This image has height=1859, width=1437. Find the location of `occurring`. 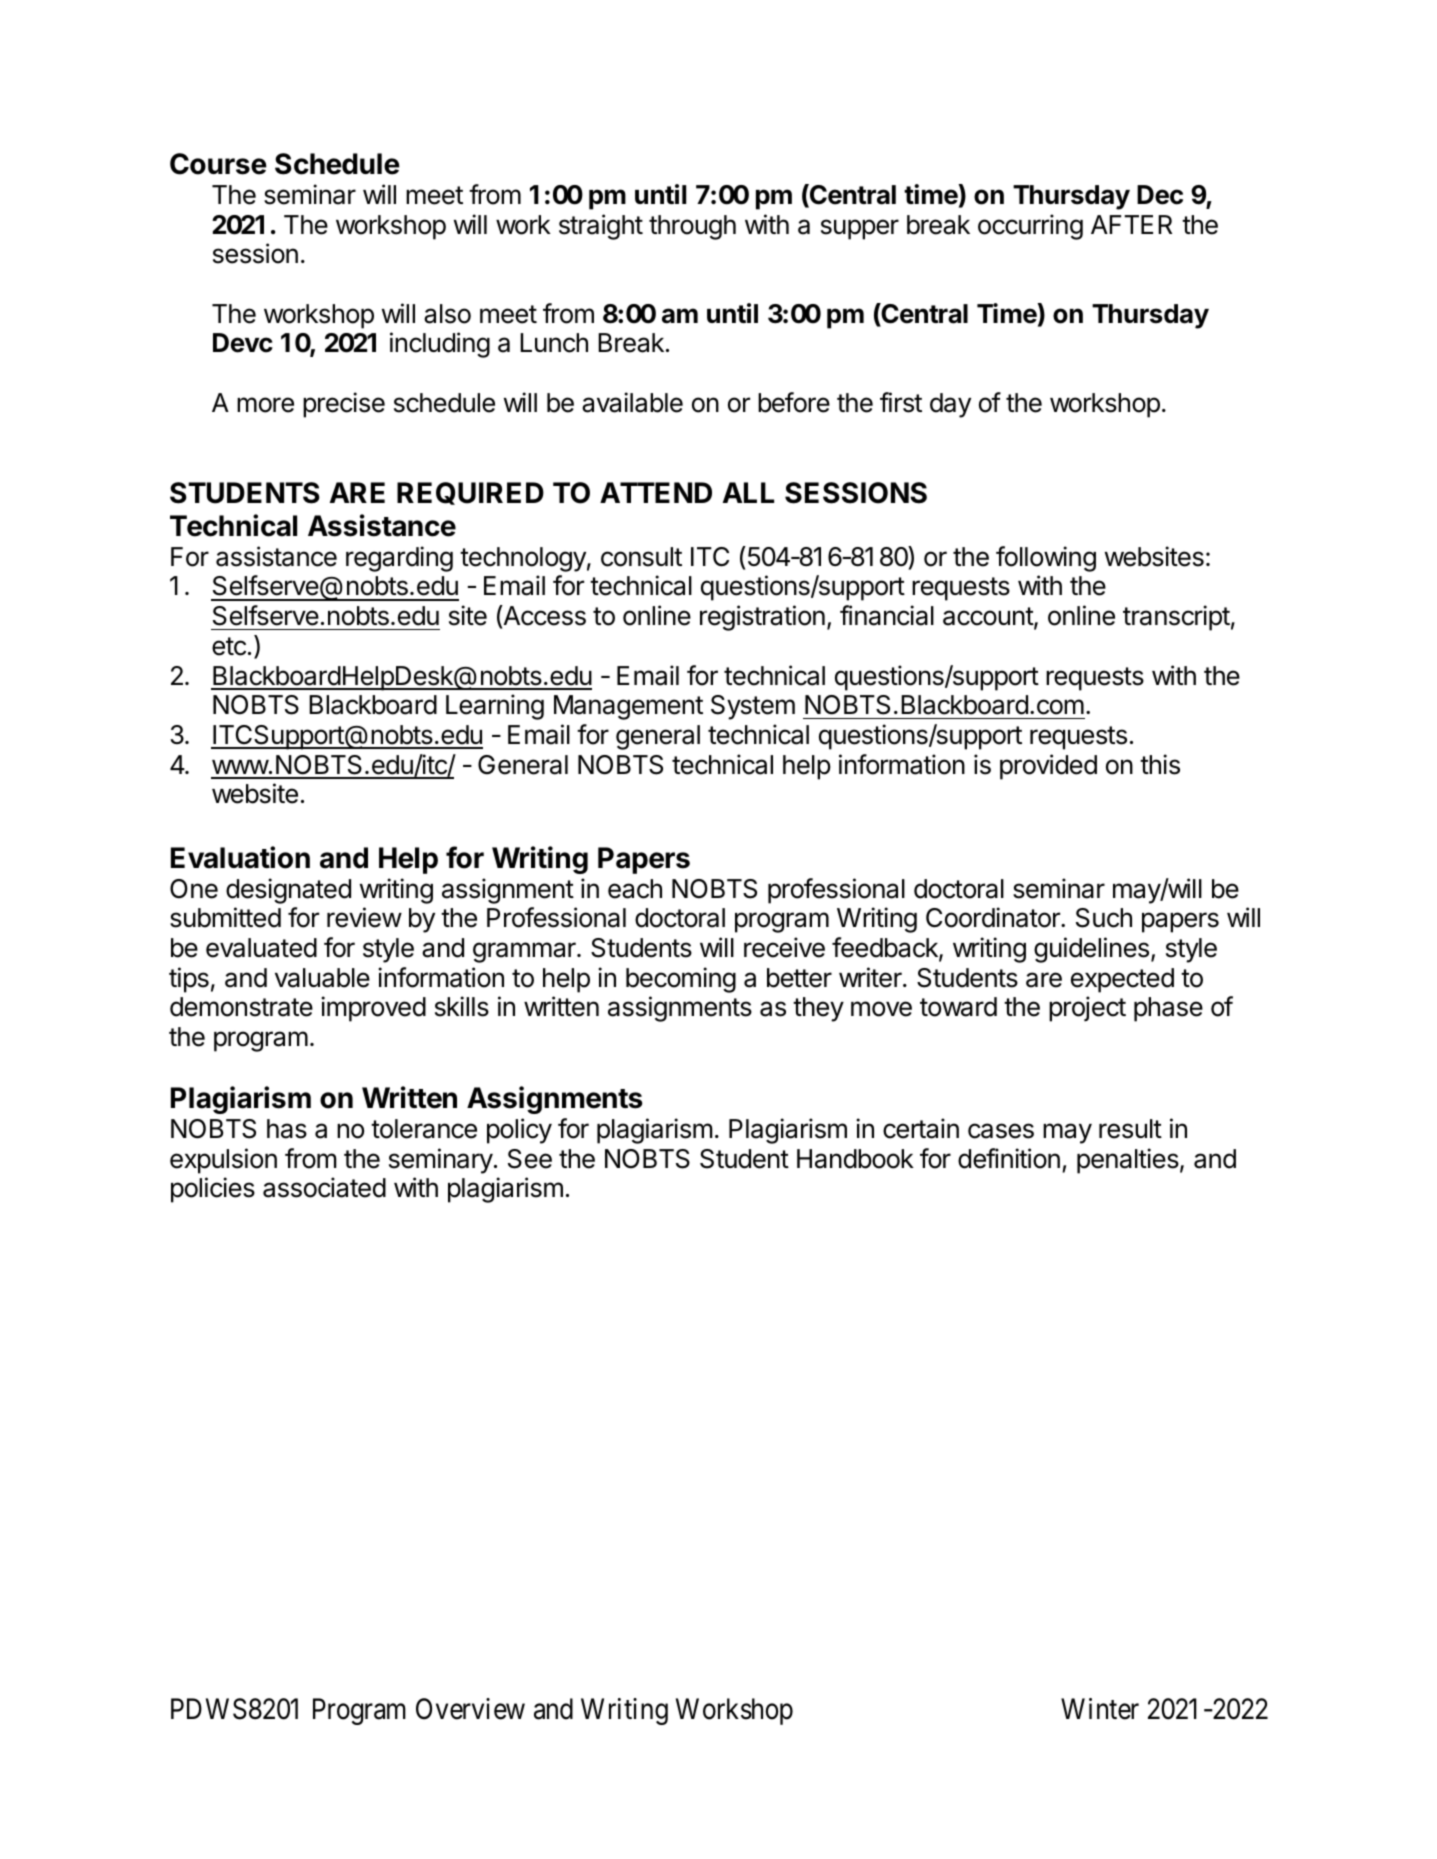

occurring is located at coordinates (1030, 227).
